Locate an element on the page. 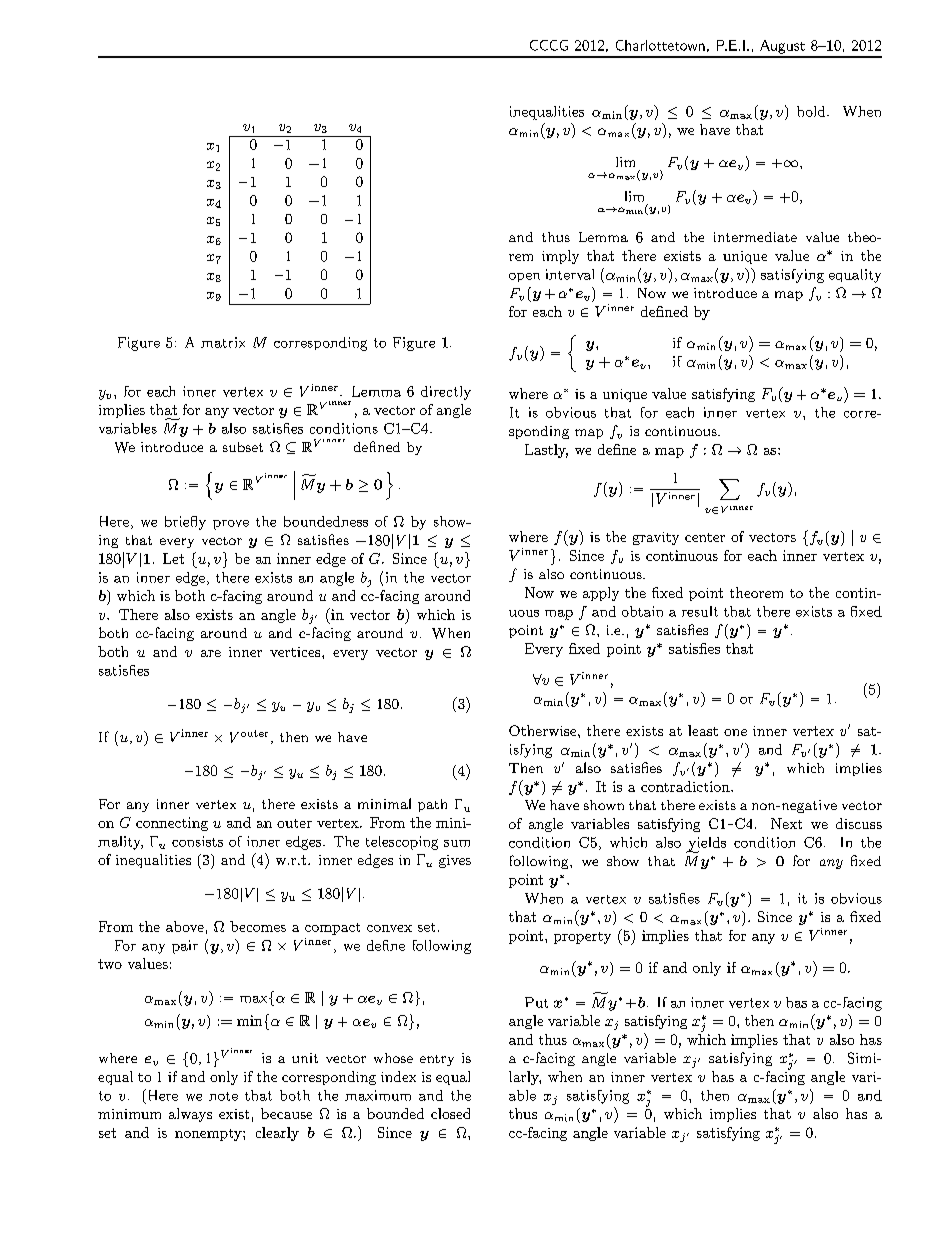 The width and height of the document is (952, 1233). matrix is located at coordinates (223, 342).
